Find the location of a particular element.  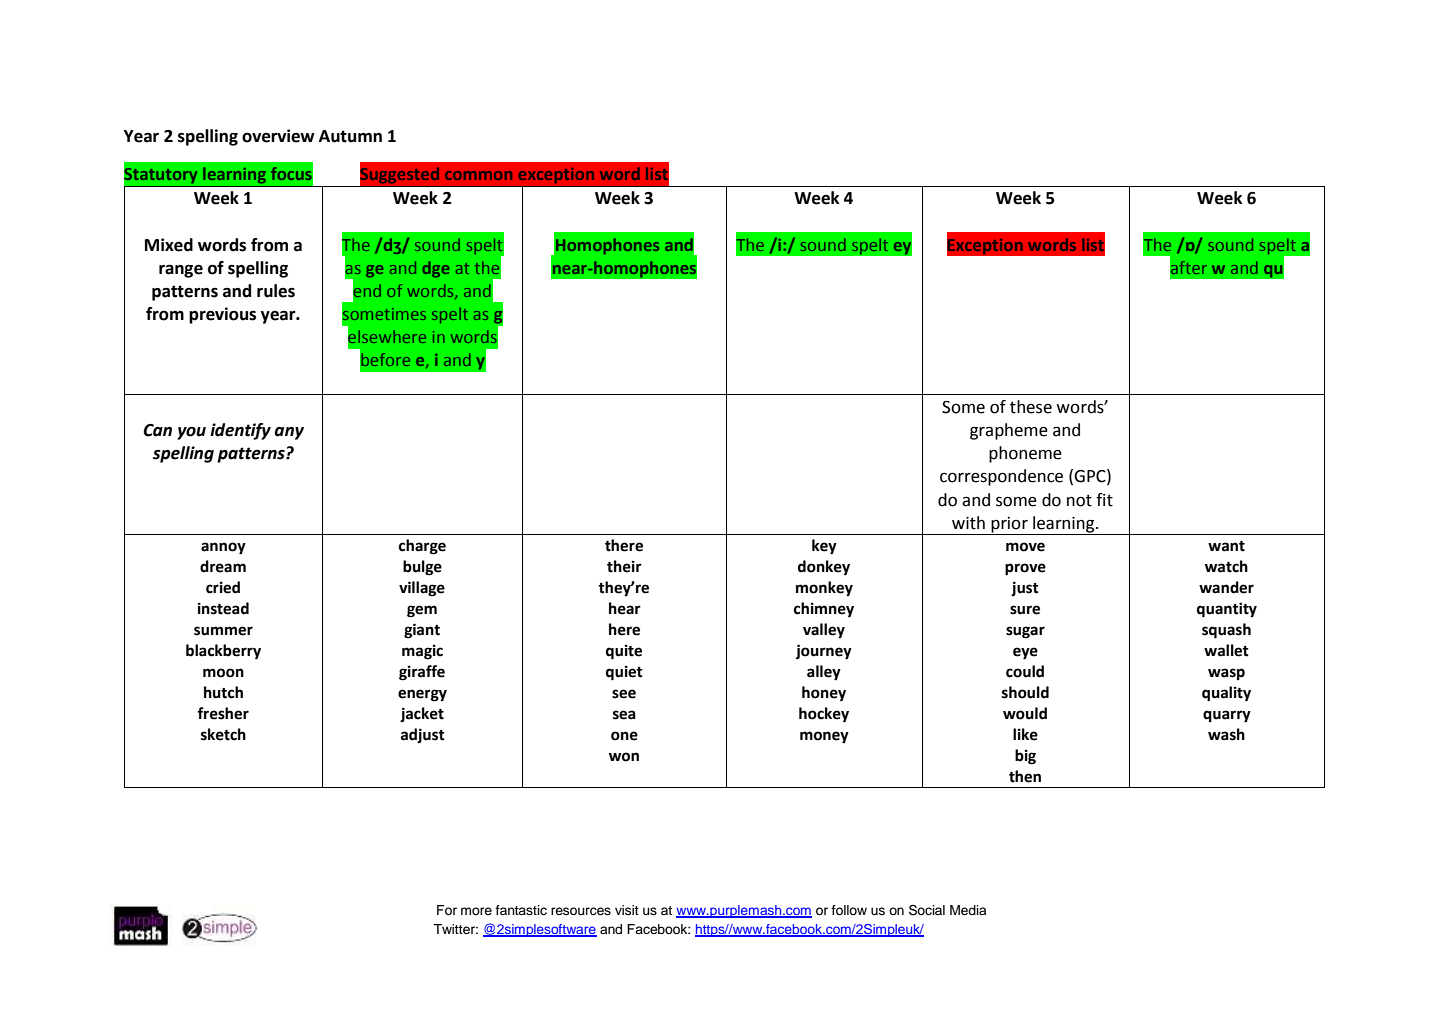

annoy is located at coordinates (223, 548).
